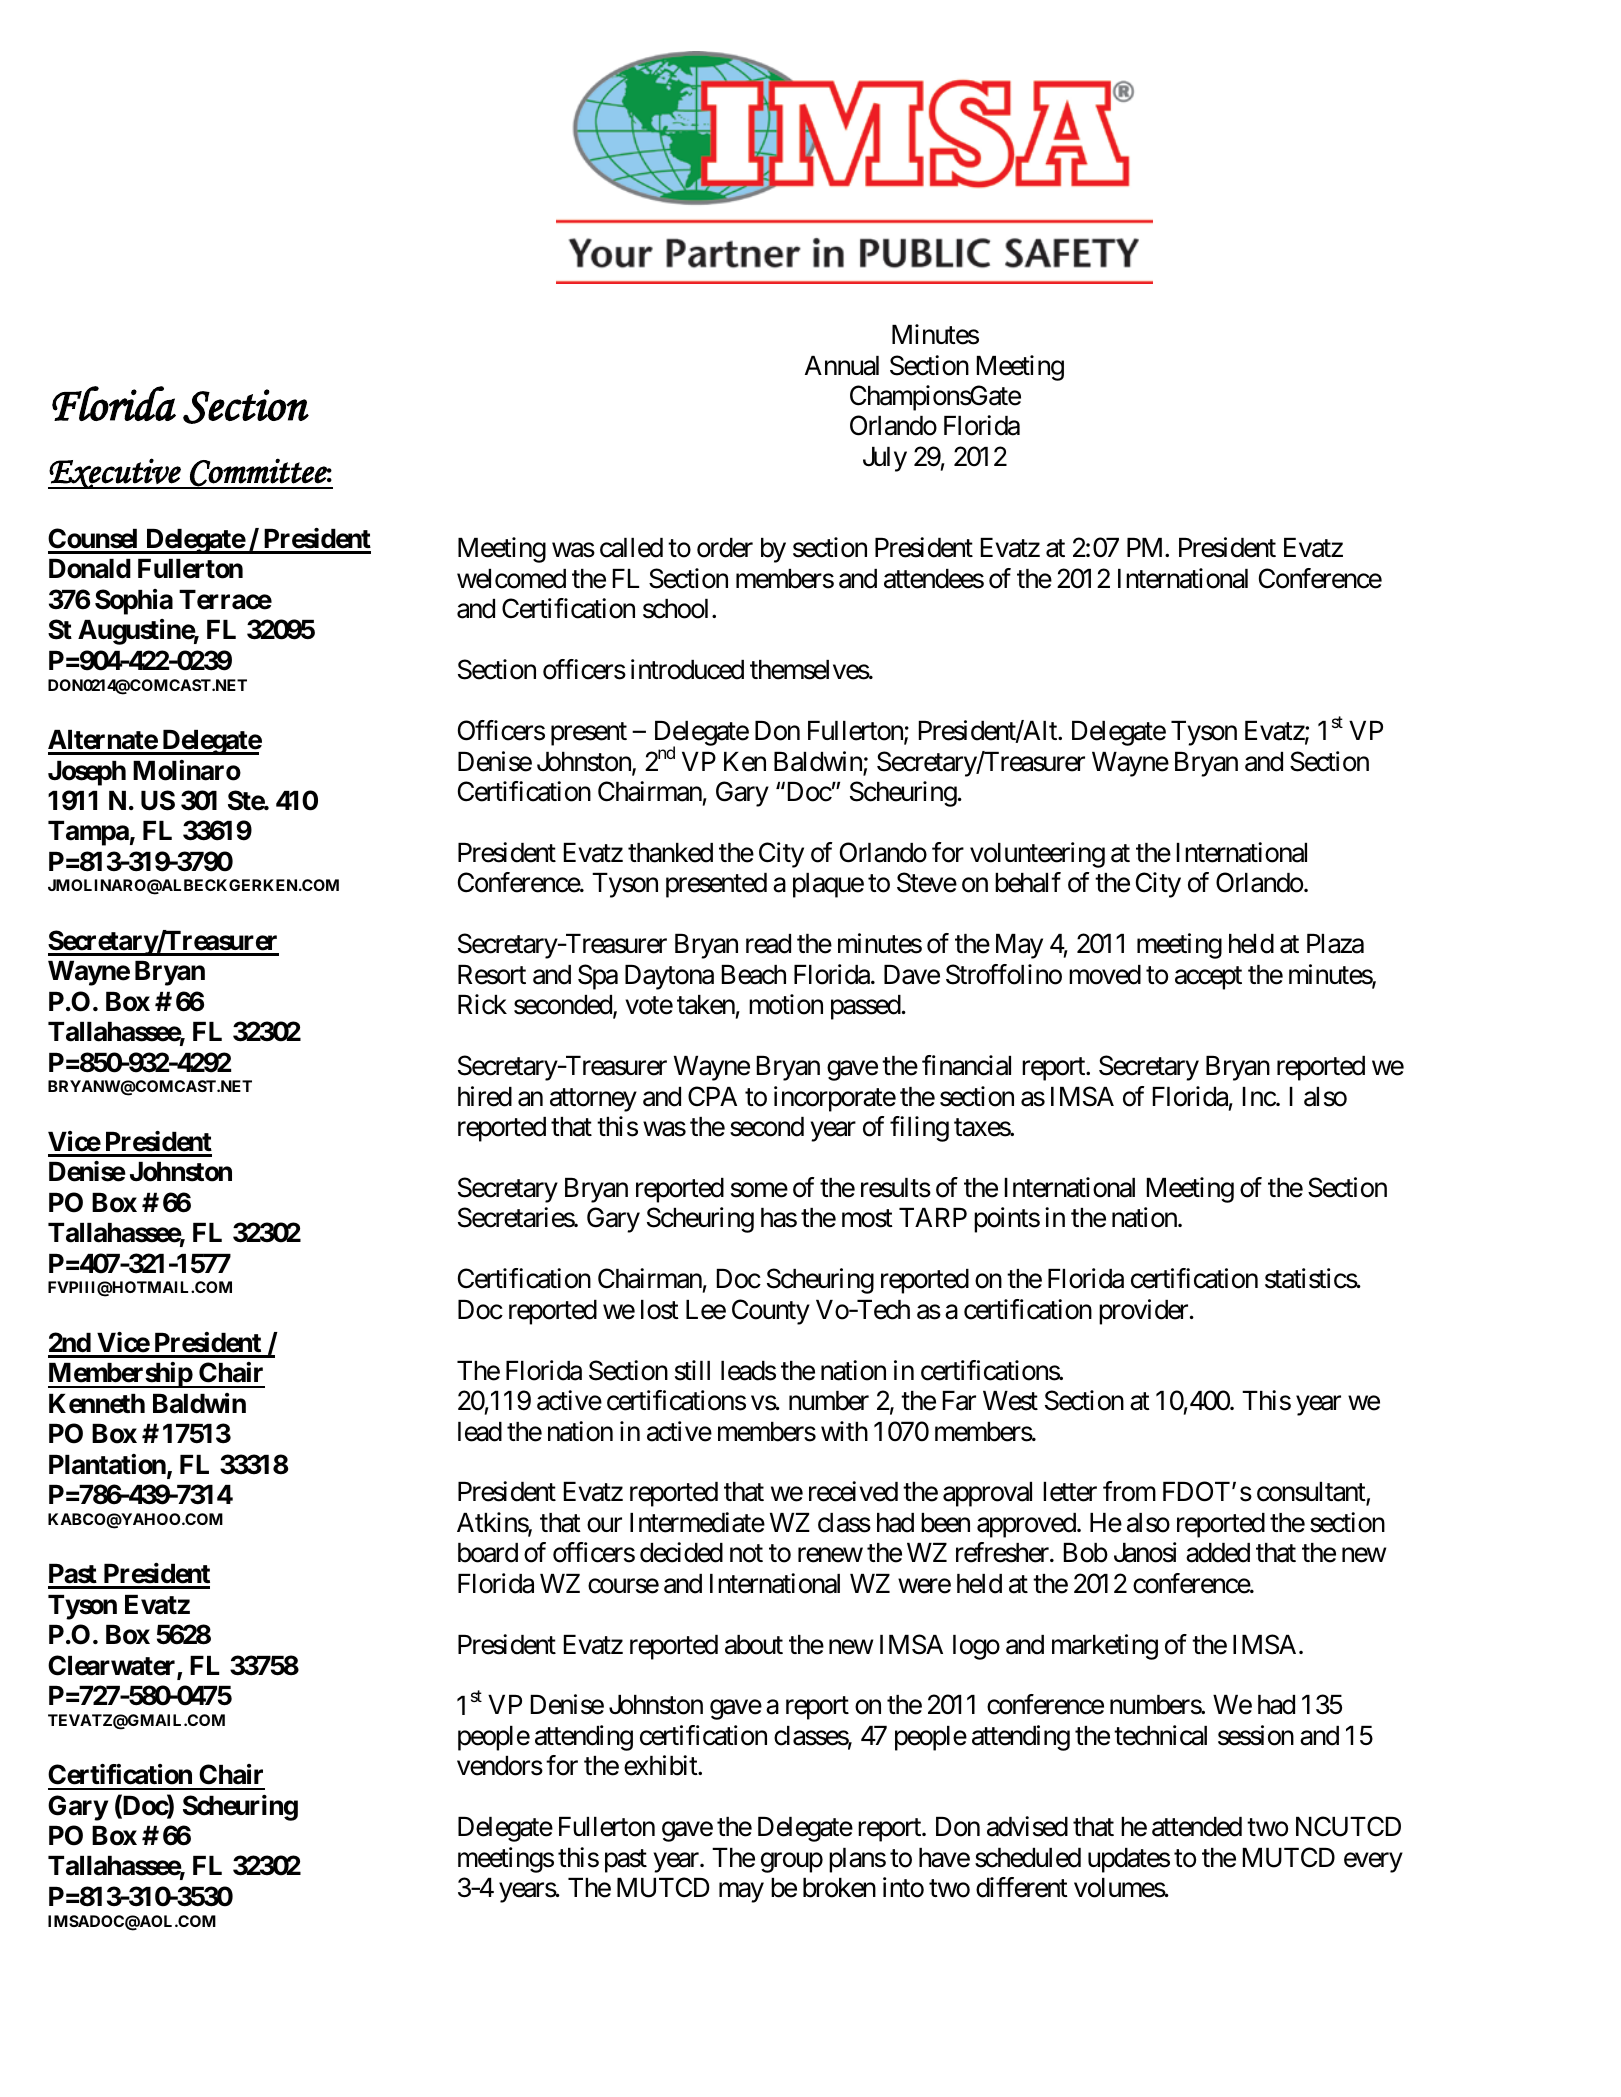  I want to click on Annual, so click(842, 366).
